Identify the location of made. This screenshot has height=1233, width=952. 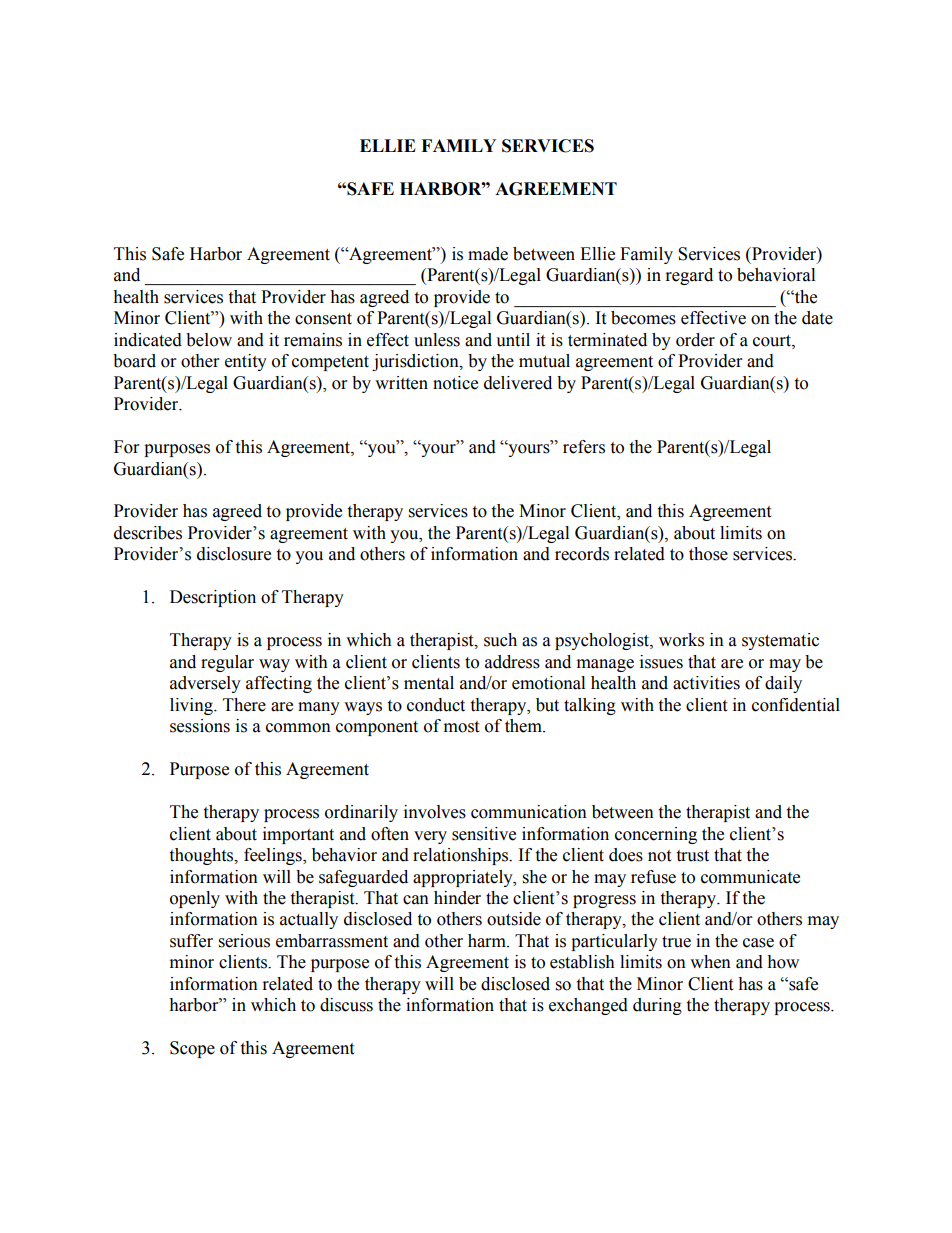
(488, 254).
